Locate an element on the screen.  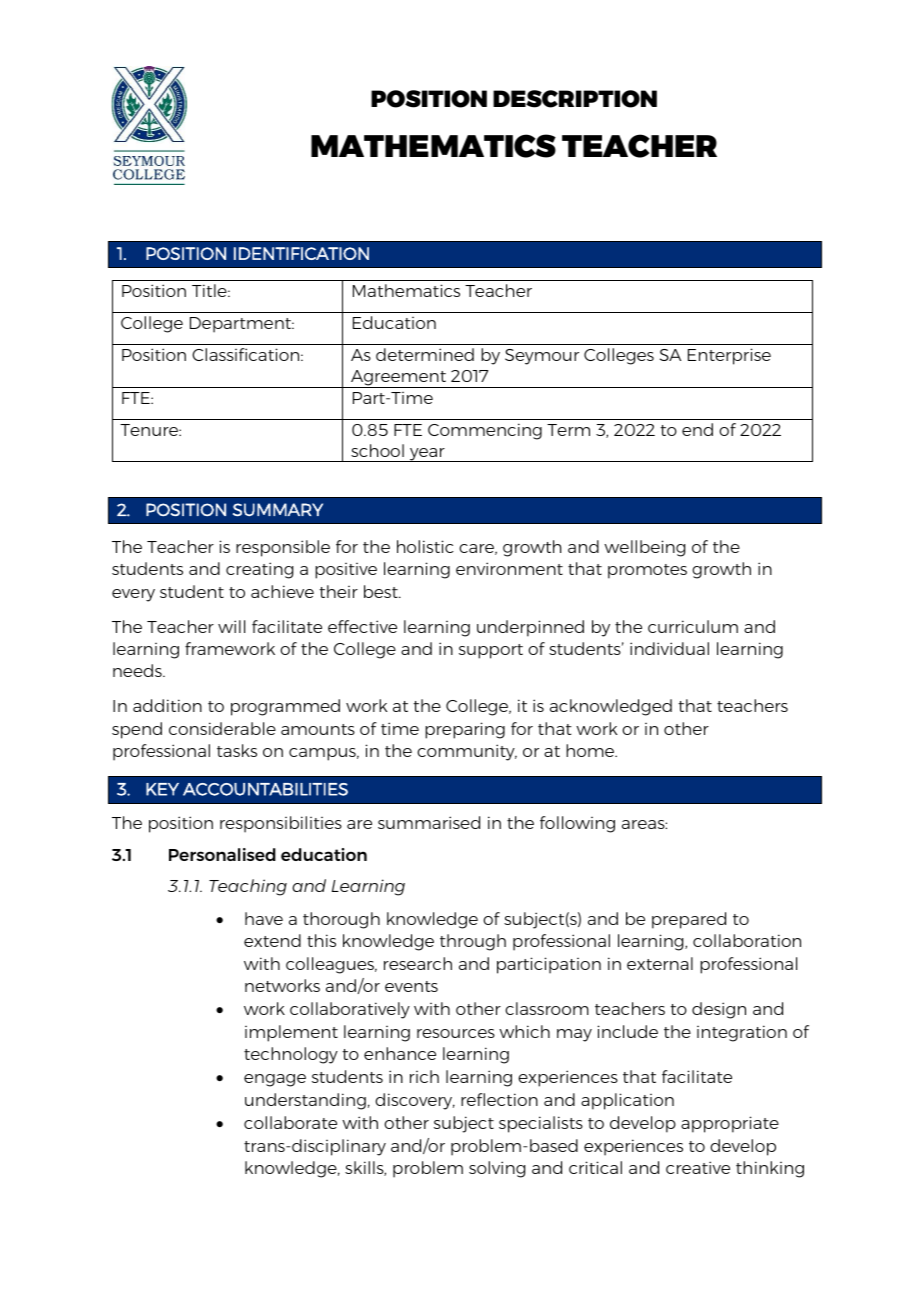
wellbeing is located at coordinates (644, 548).
